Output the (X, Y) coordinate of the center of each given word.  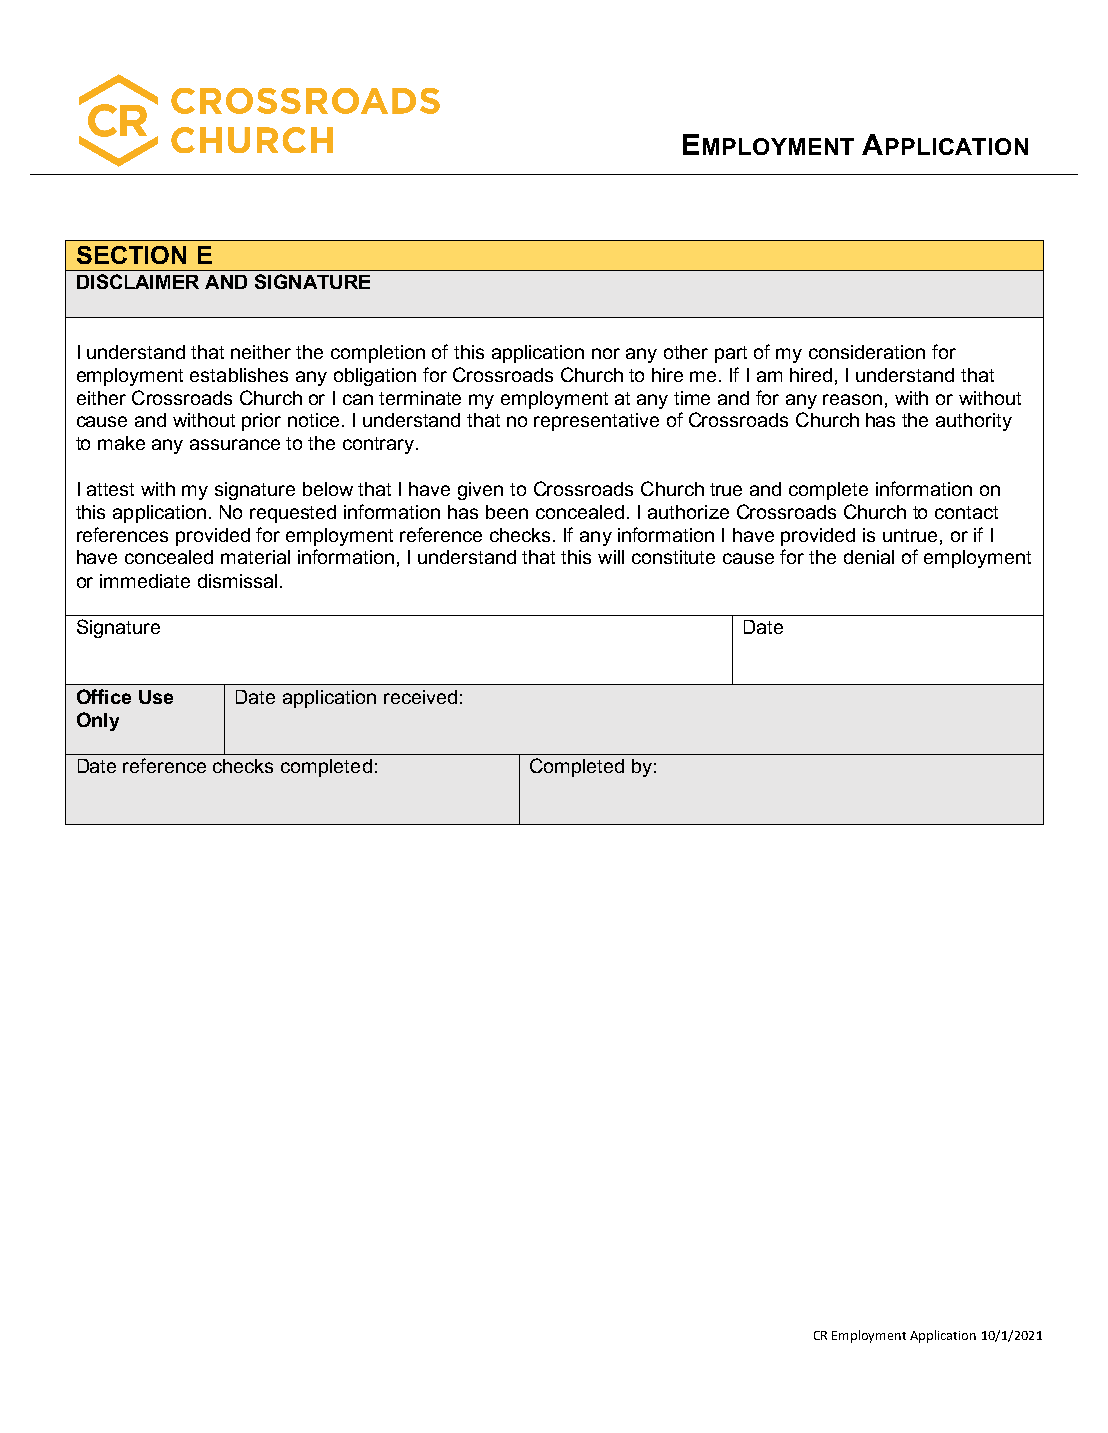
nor (606, 353)
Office (104, 696)
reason (852, 399)
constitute (673, 557)
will (611, 557)
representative (596, 422)
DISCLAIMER (138, 281)
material (255, 557)
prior (261, 422)
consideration (867, 352)
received (420, 697)
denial (869, 557)
